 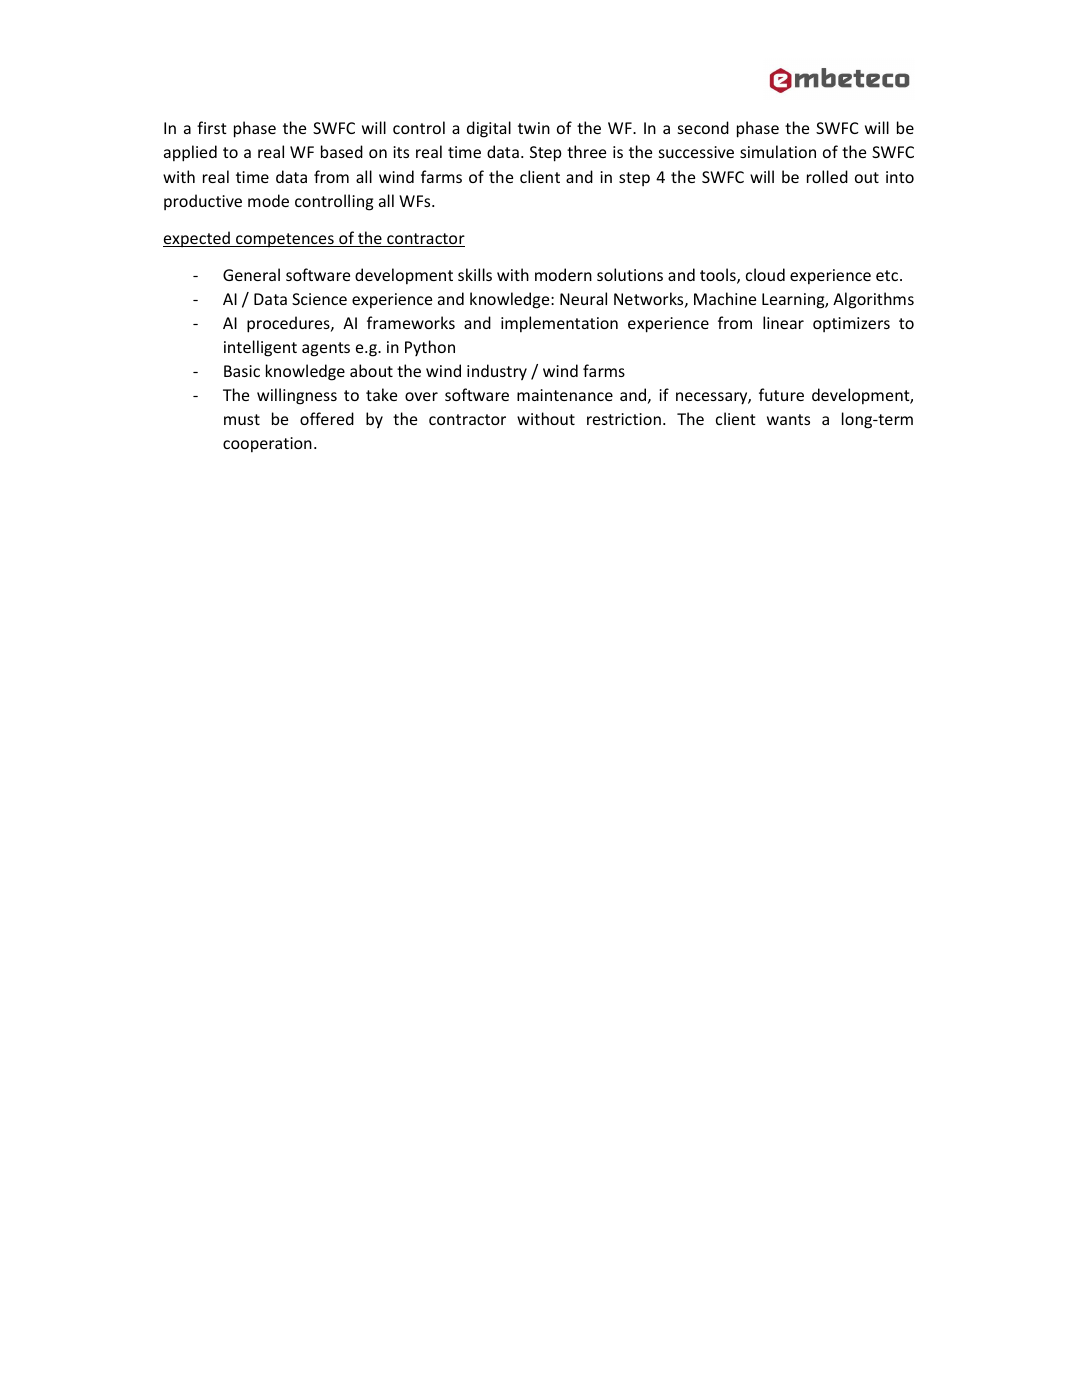 I want to click on cooperation, so click(x=267, y=445).
